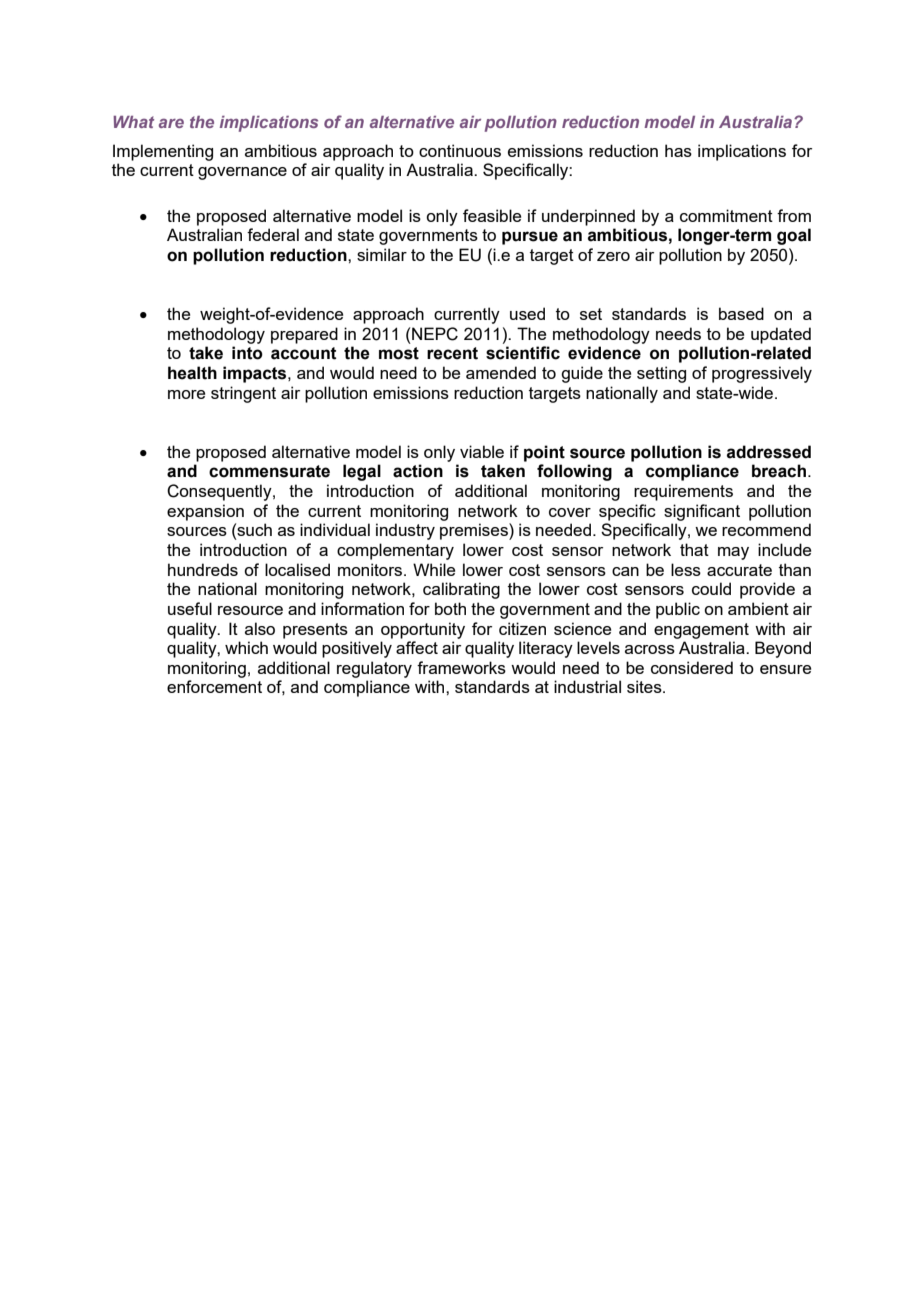 The width and height of the screenshot is (924, 1308). Describe the element at coordinates (163, 152) in the screenshot. I see `Implementing` at that location.
